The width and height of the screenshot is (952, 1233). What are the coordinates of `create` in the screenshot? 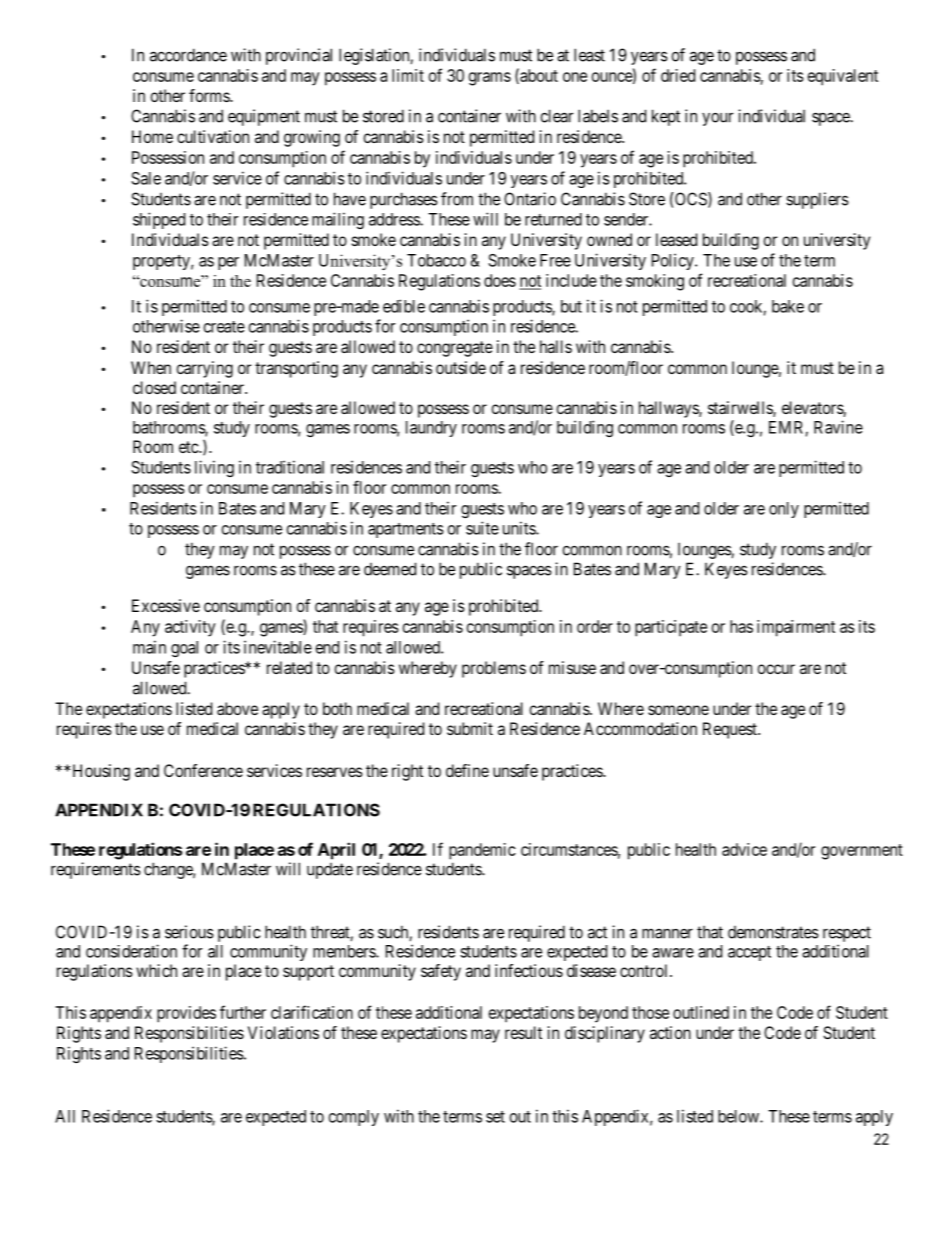 It's located at (224, 327).
